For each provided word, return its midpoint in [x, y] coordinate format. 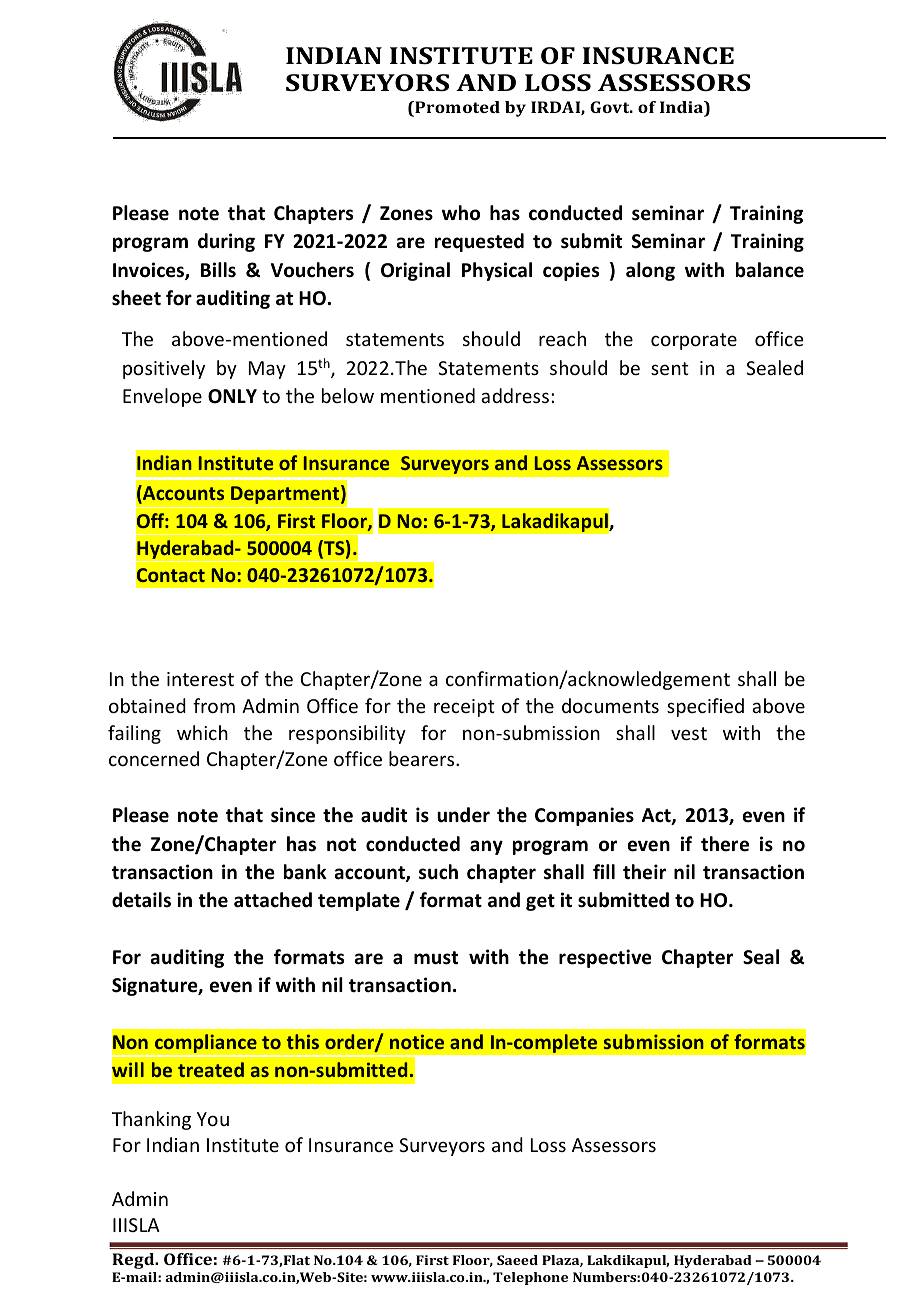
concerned [154, 758]
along [650, 271]
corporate [694, 341]
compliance [206, 1045]
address [515, 395]
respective [605, 958]
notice [417, 1041]
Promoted [456, 108]
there [725, 844]
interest [200, 679]
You [213, 1119]
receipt [464, 708]
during [226, 242]
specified [705, 707]
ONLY [232, 396]
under [463, 815]
